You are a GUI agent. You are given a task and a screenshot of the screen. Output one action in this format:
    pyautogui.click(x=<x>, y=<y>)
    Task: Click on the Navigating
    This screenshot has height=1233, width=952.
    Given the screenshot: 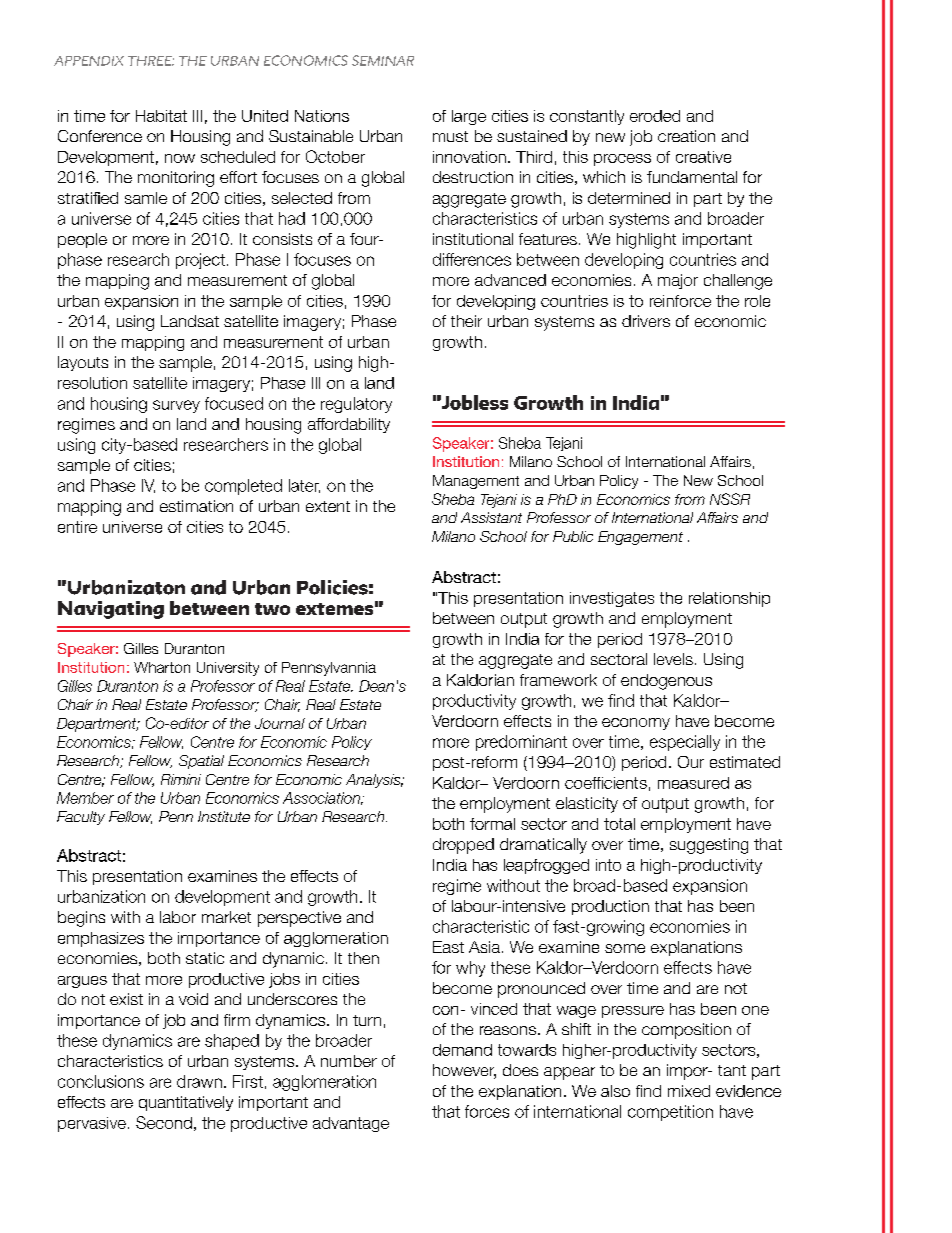 What is the action you would take?
    pyautogui.click(x=111, y=610)
